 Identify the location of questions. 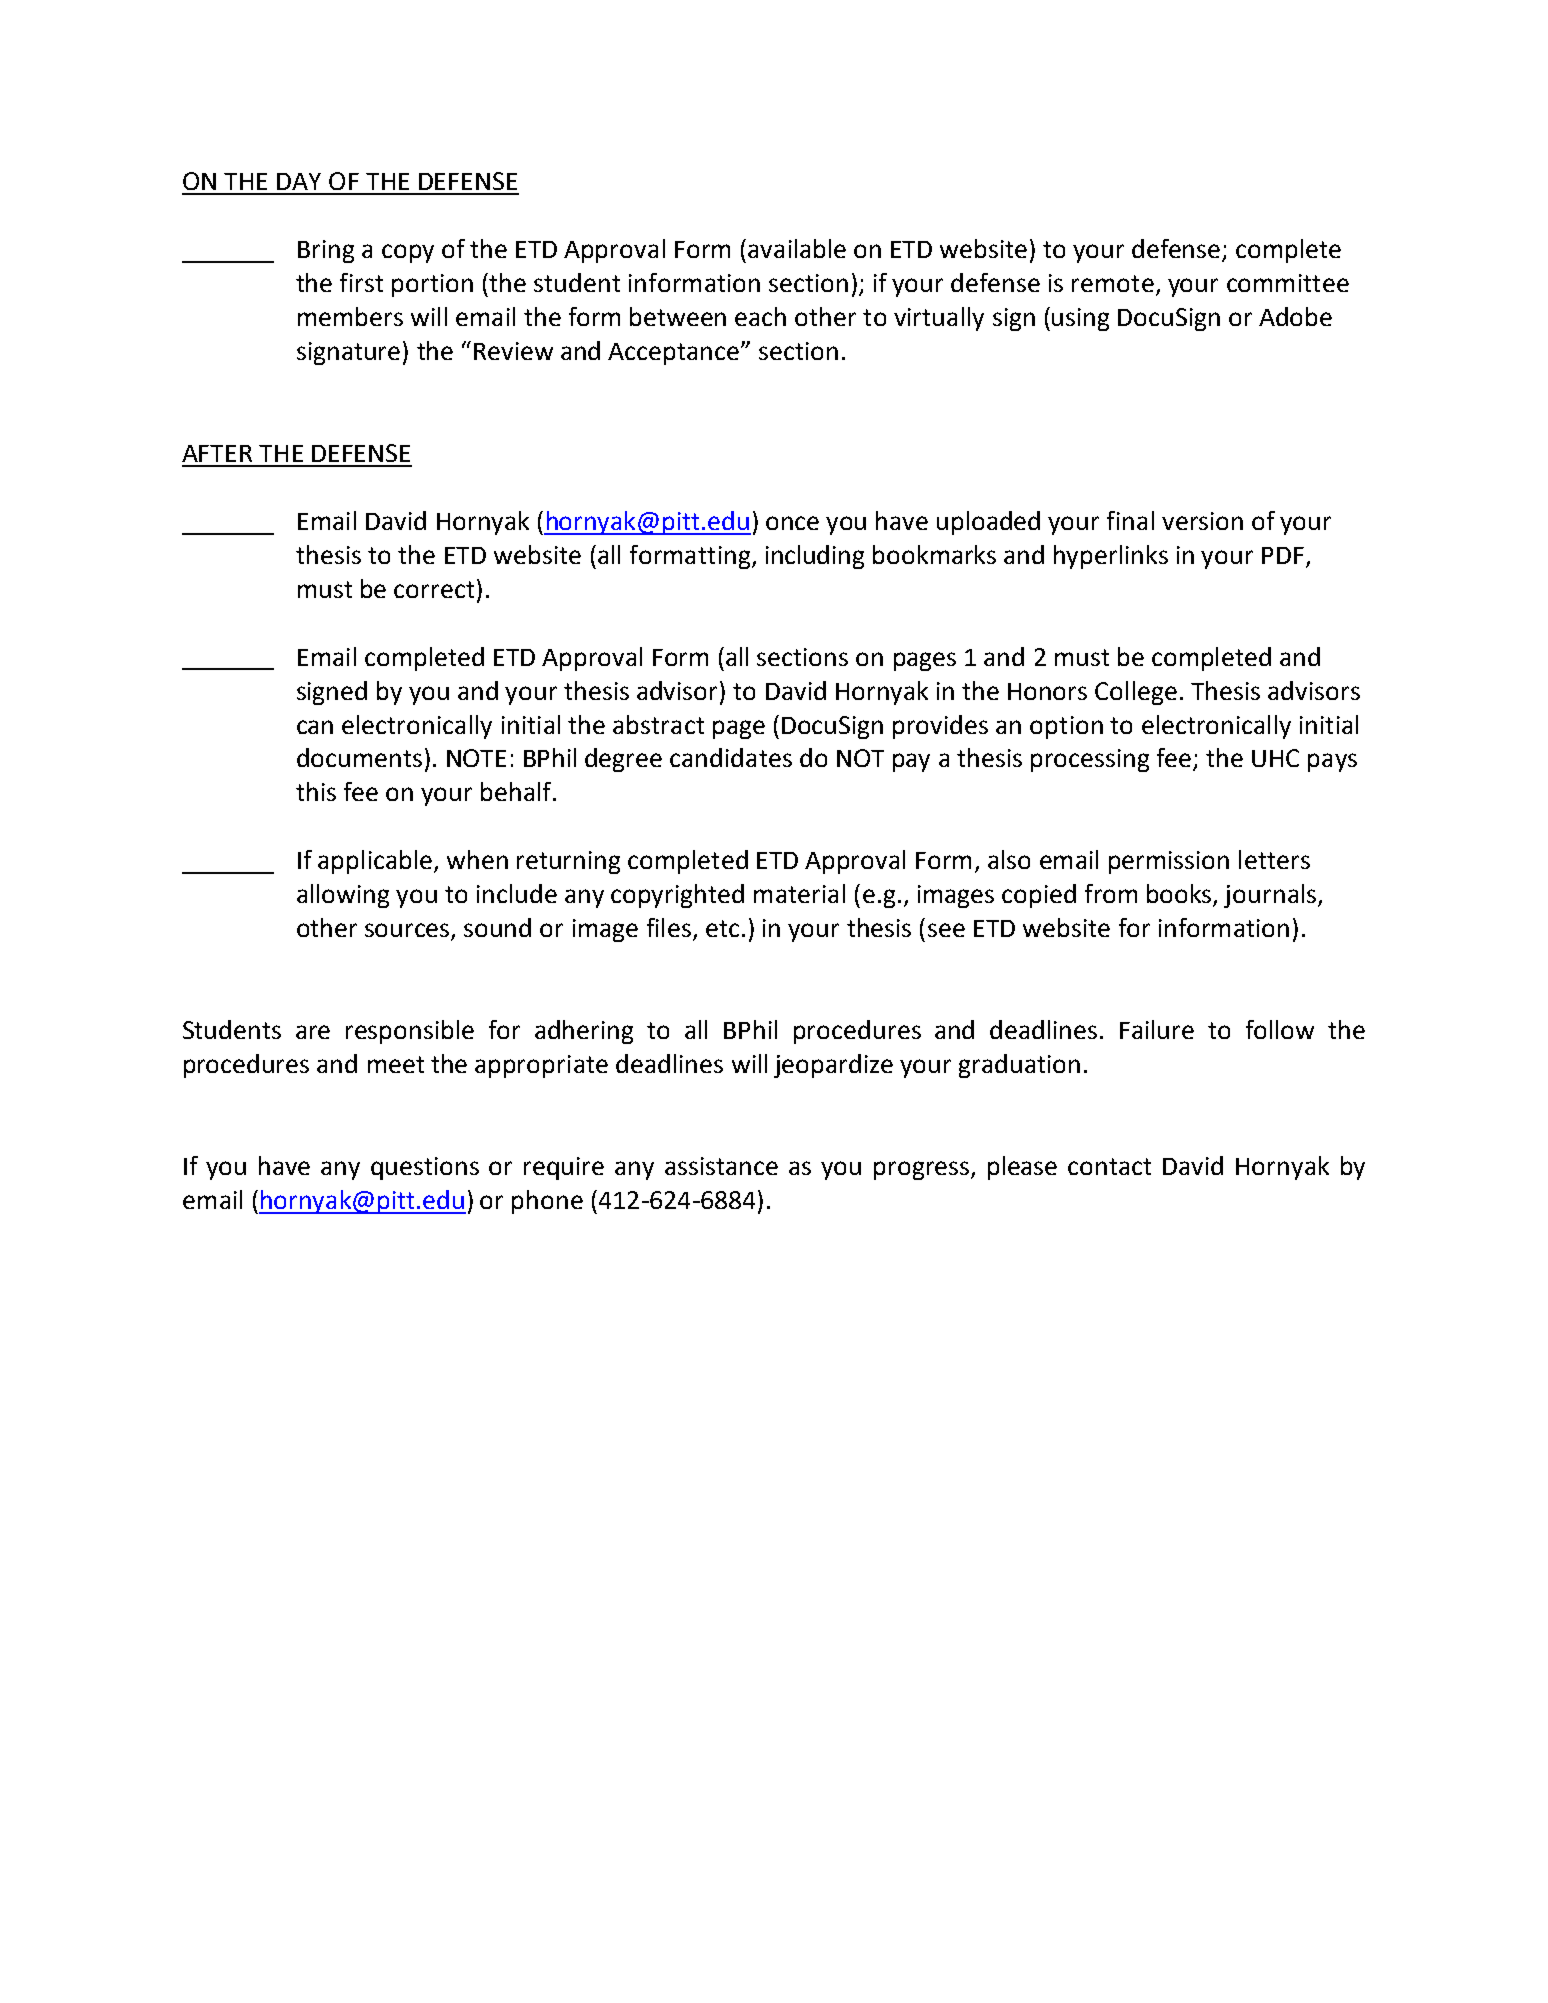
(425, 1168).
